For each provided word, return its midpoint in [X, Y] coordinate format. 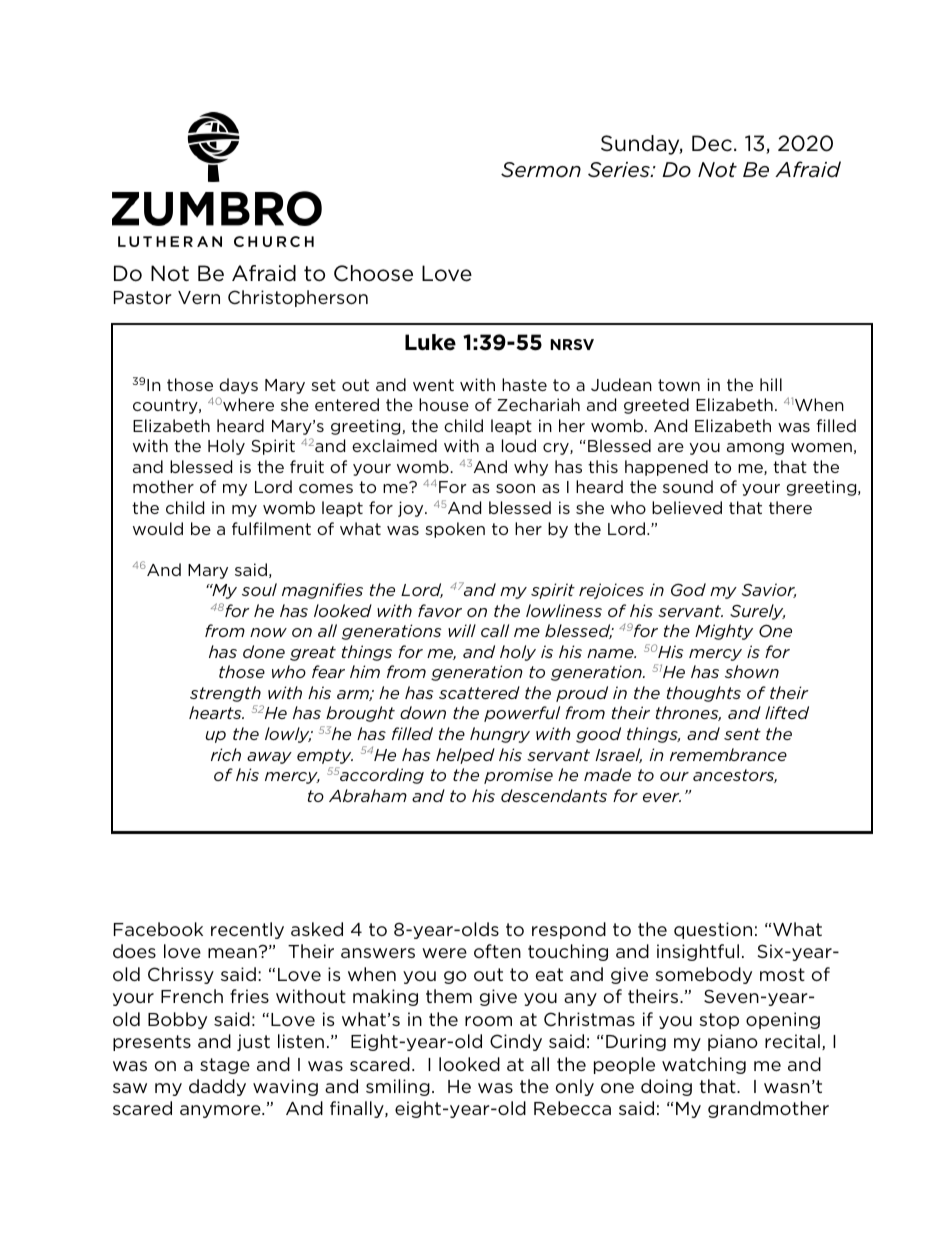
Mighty [724, 632]
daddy [217, 1087]
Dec [712, 143]
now [268, 632]
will [462, 630]
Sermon [541, 170]
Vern [199, 297]
